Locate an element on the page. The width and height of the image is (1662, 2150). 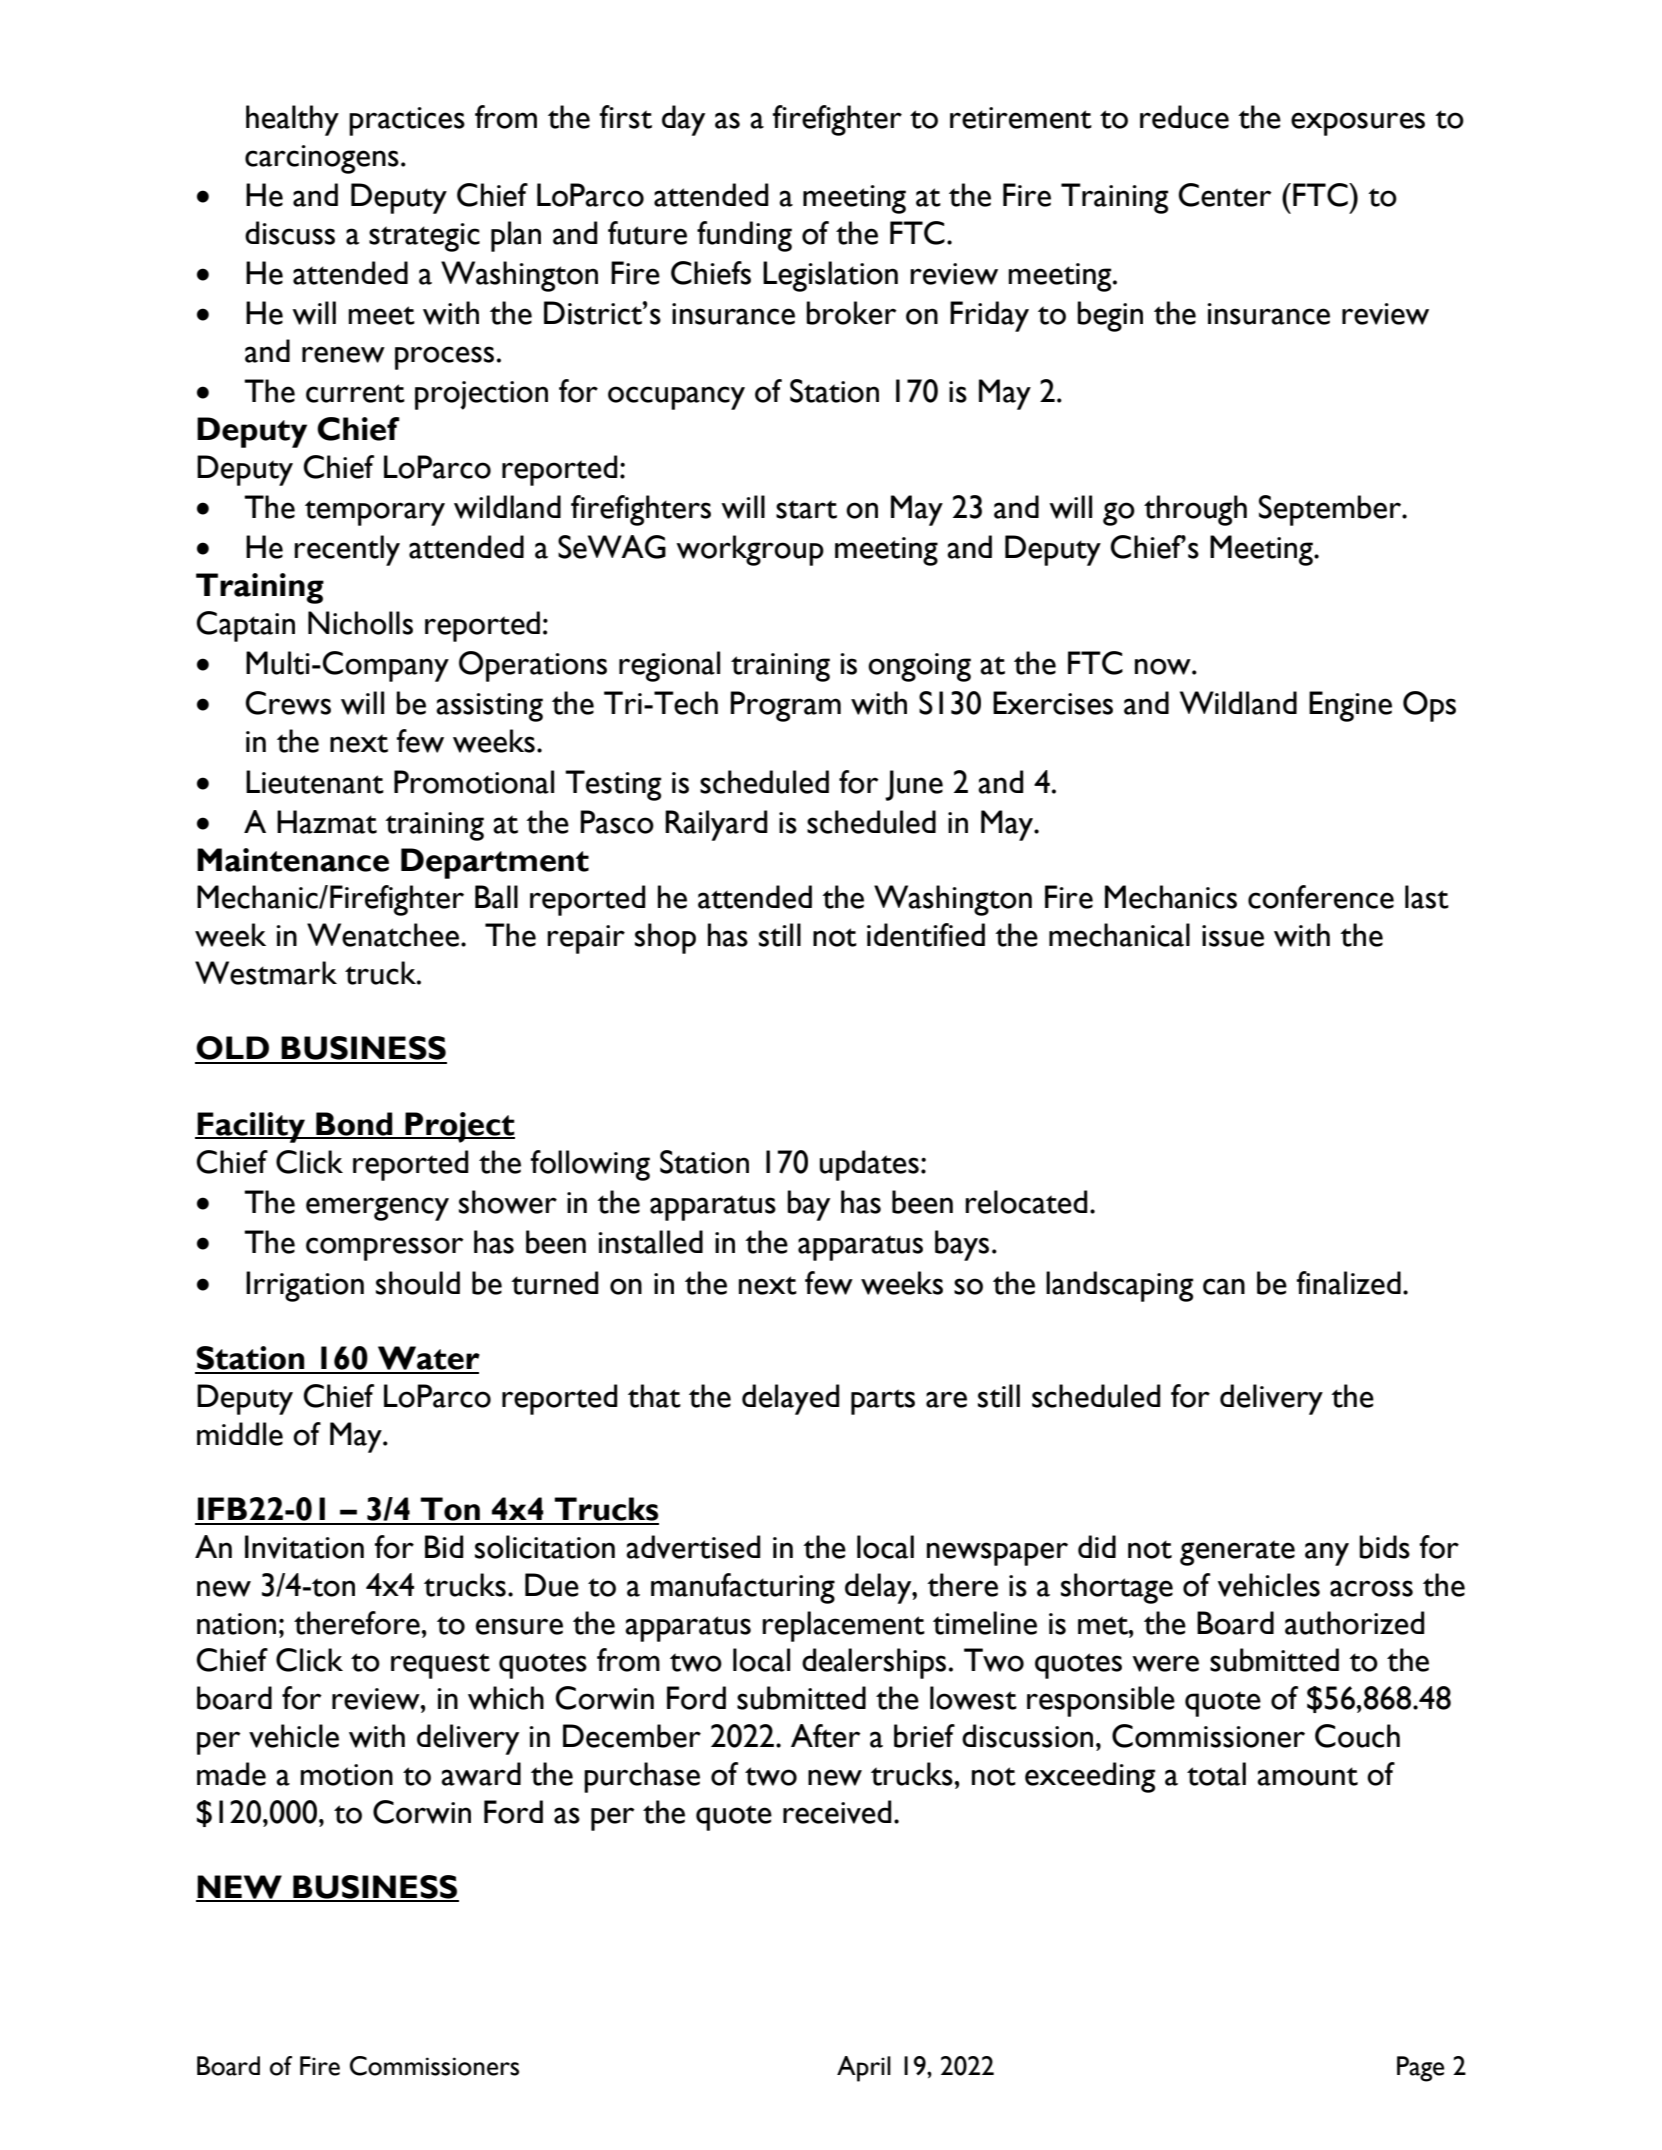
Center is located at coordinates (1225, 195).
